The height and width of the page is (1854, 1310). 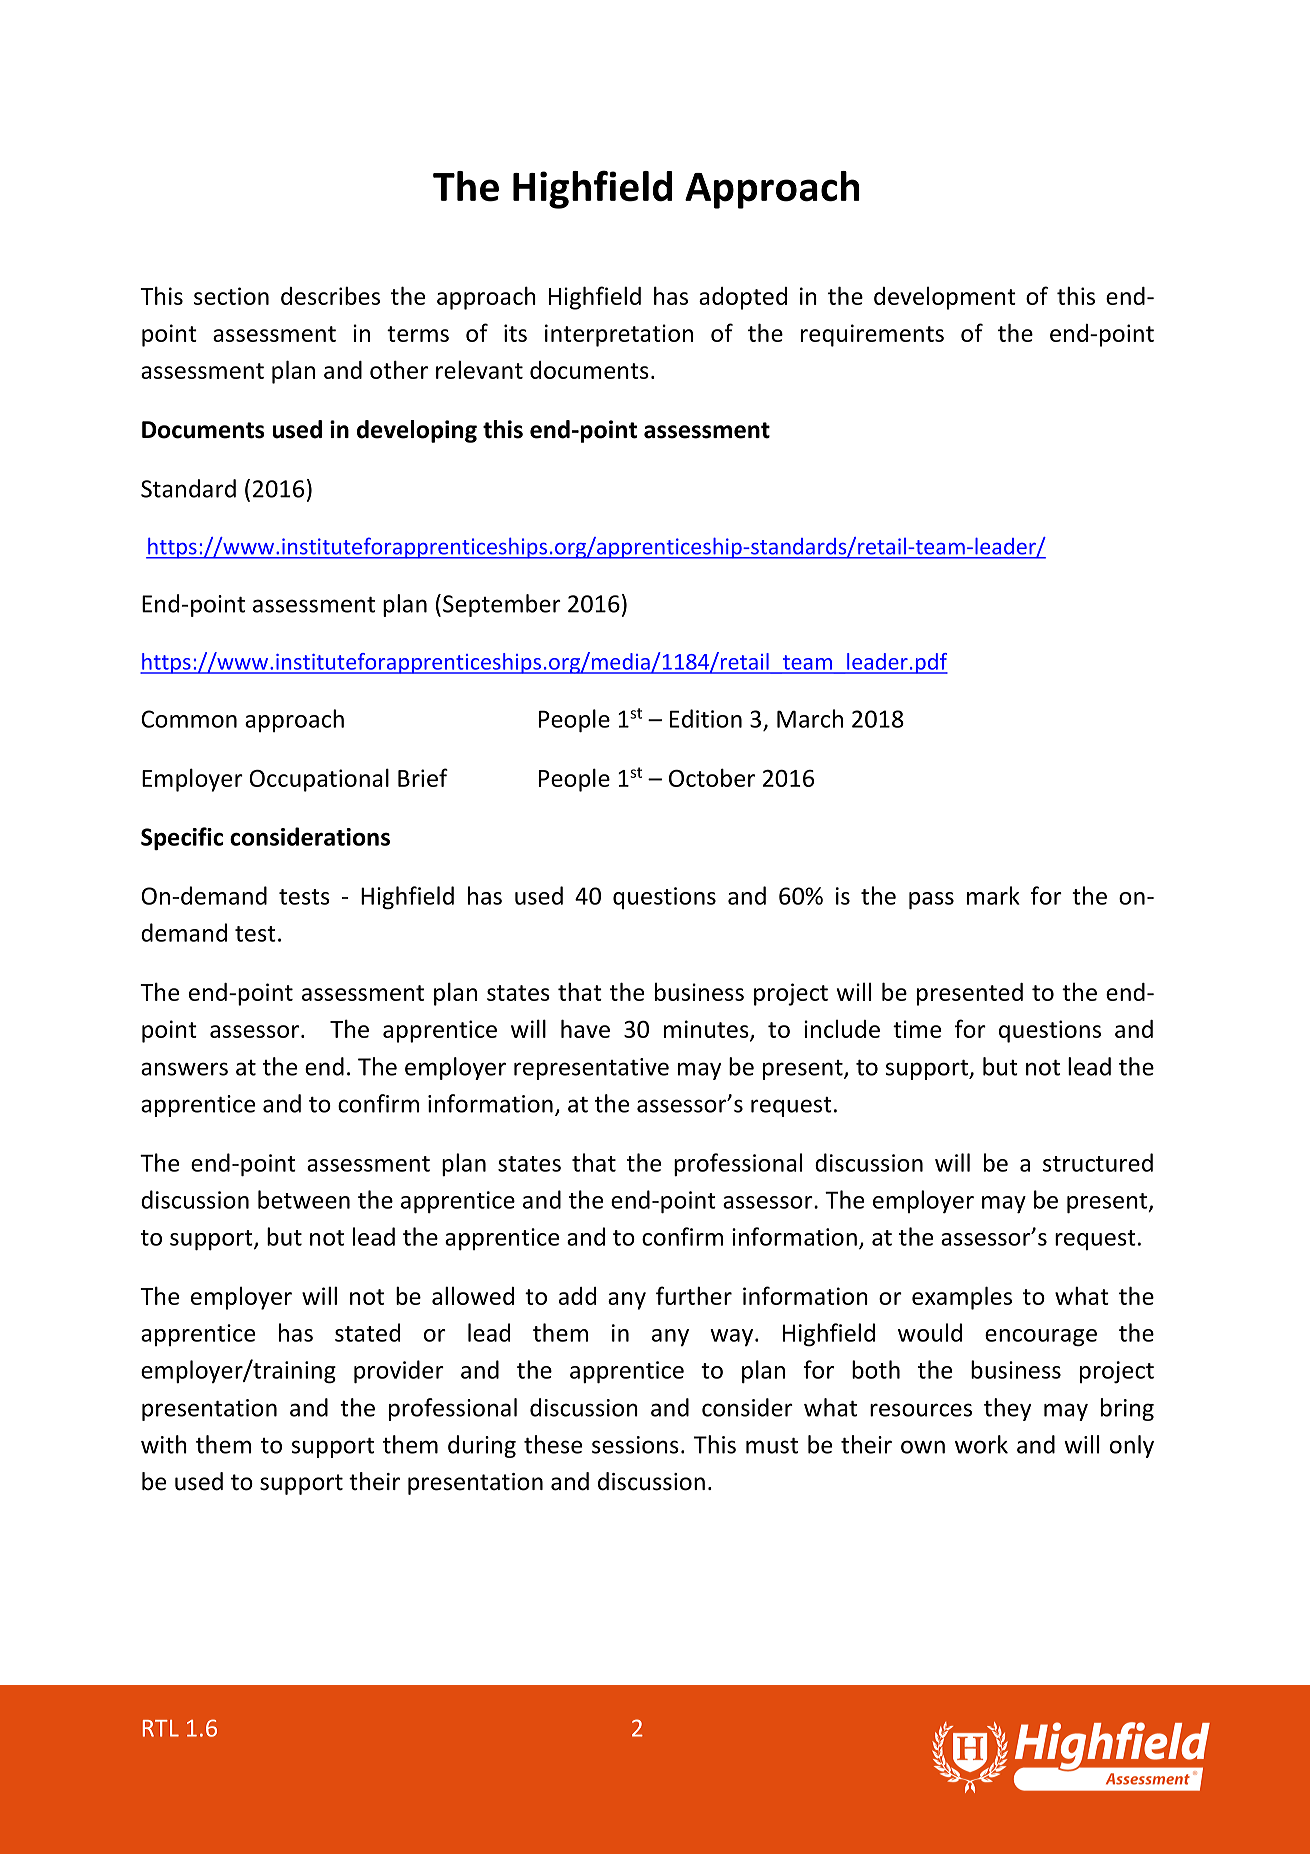 I want to click on Common, so click(x=189, y=719).
